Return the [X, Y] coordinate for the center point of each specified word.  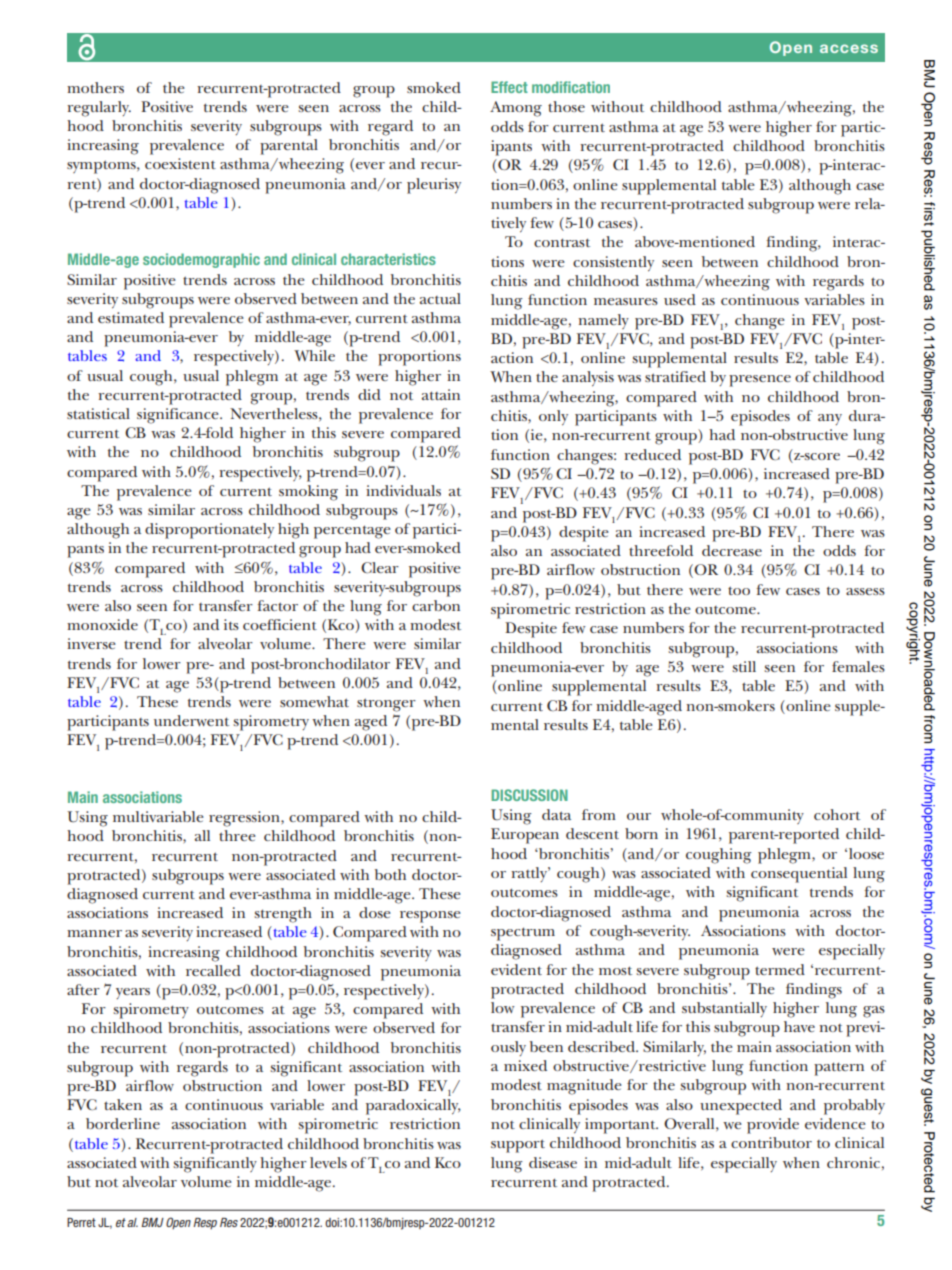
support [518, 1146]
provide [773, 1126]
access [849, 48]
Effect [509, 87]
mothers [95, 87]
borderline [123, 1123]
